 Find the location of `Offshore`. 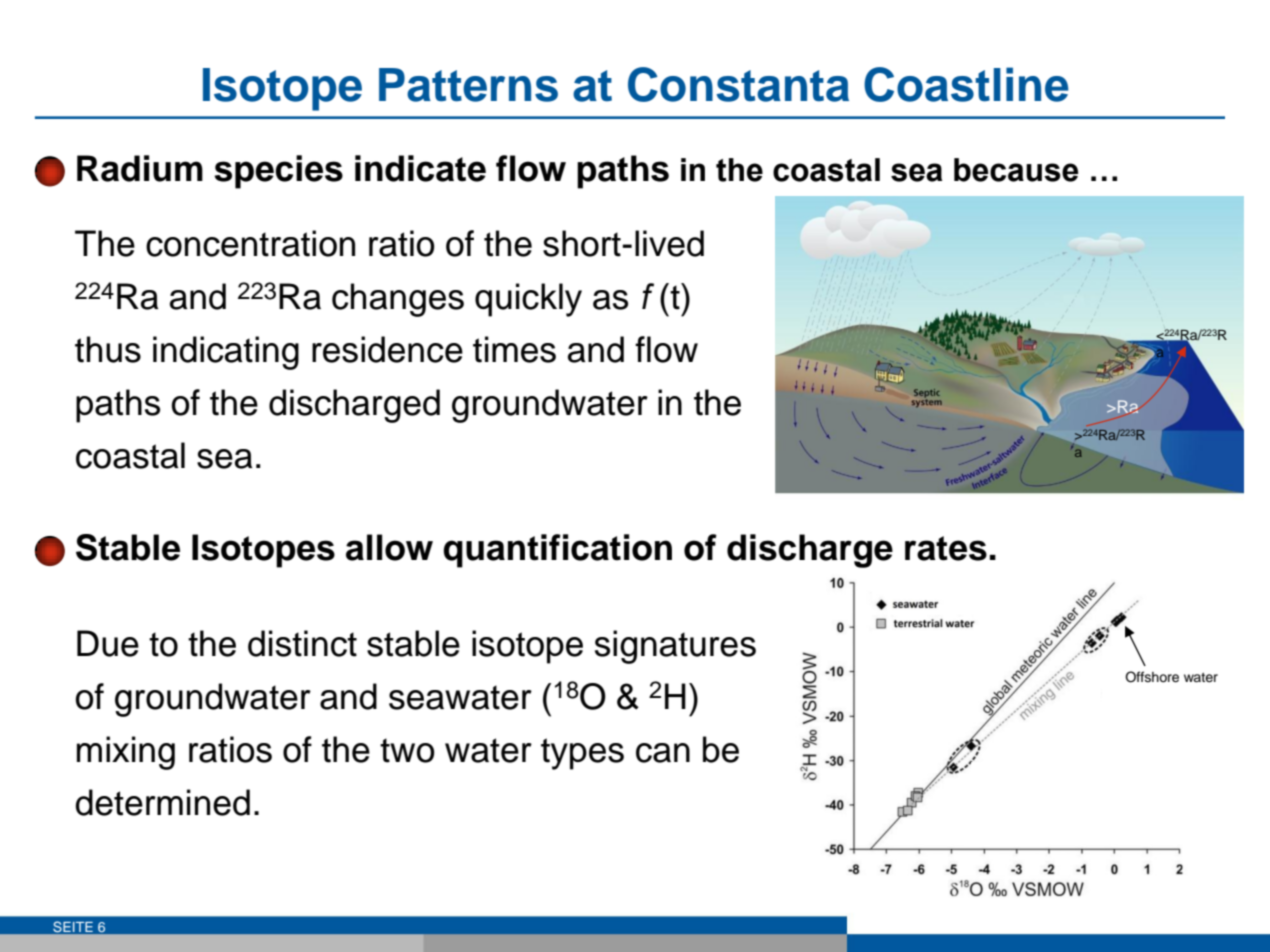

Offshore is located at coordinates (1152, 677).
